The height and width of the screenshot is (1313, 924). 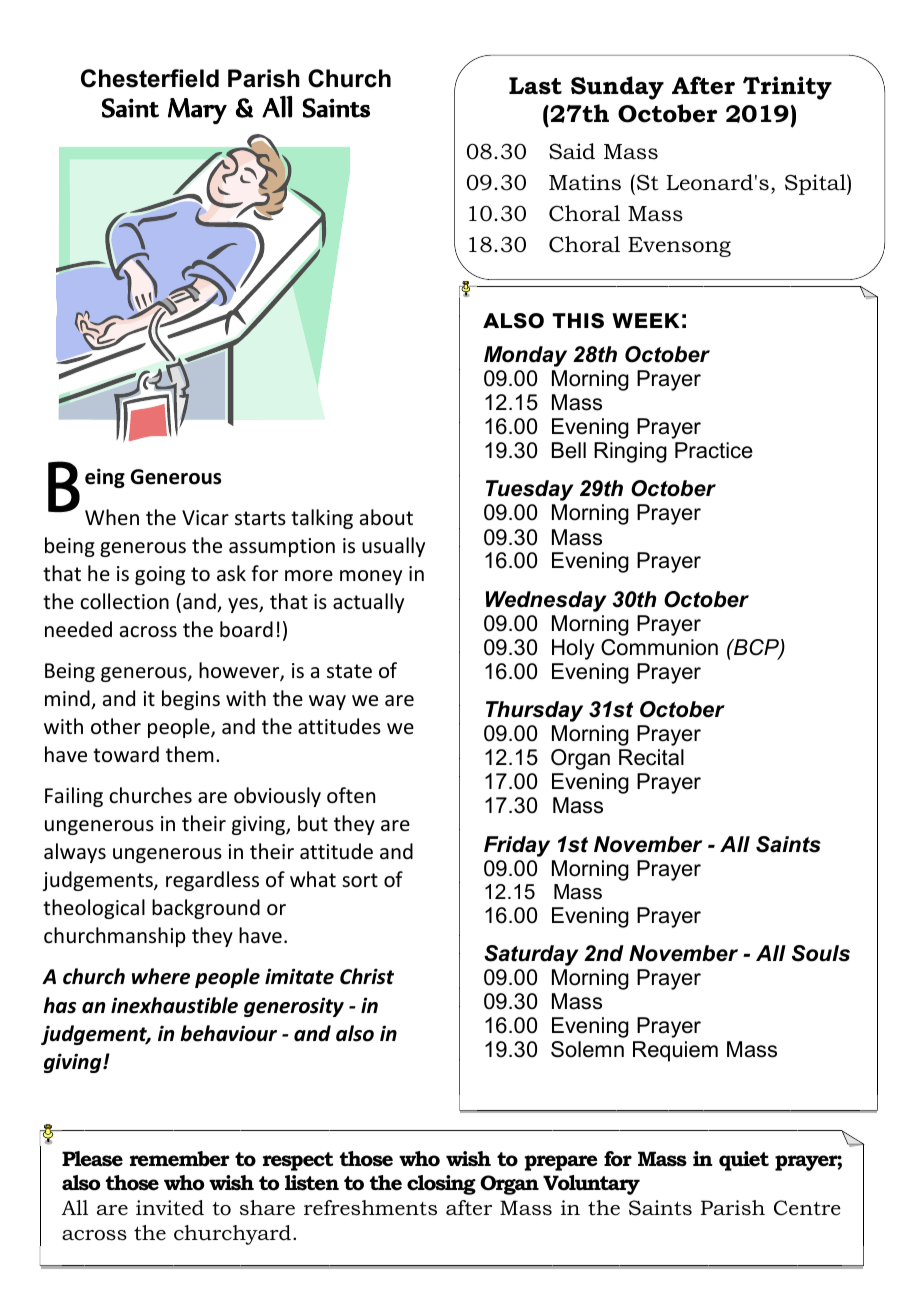 What do you see at coordinates (787, 88) in the screenshot?
I see `Trinity` at bounding box center [787, 88].
